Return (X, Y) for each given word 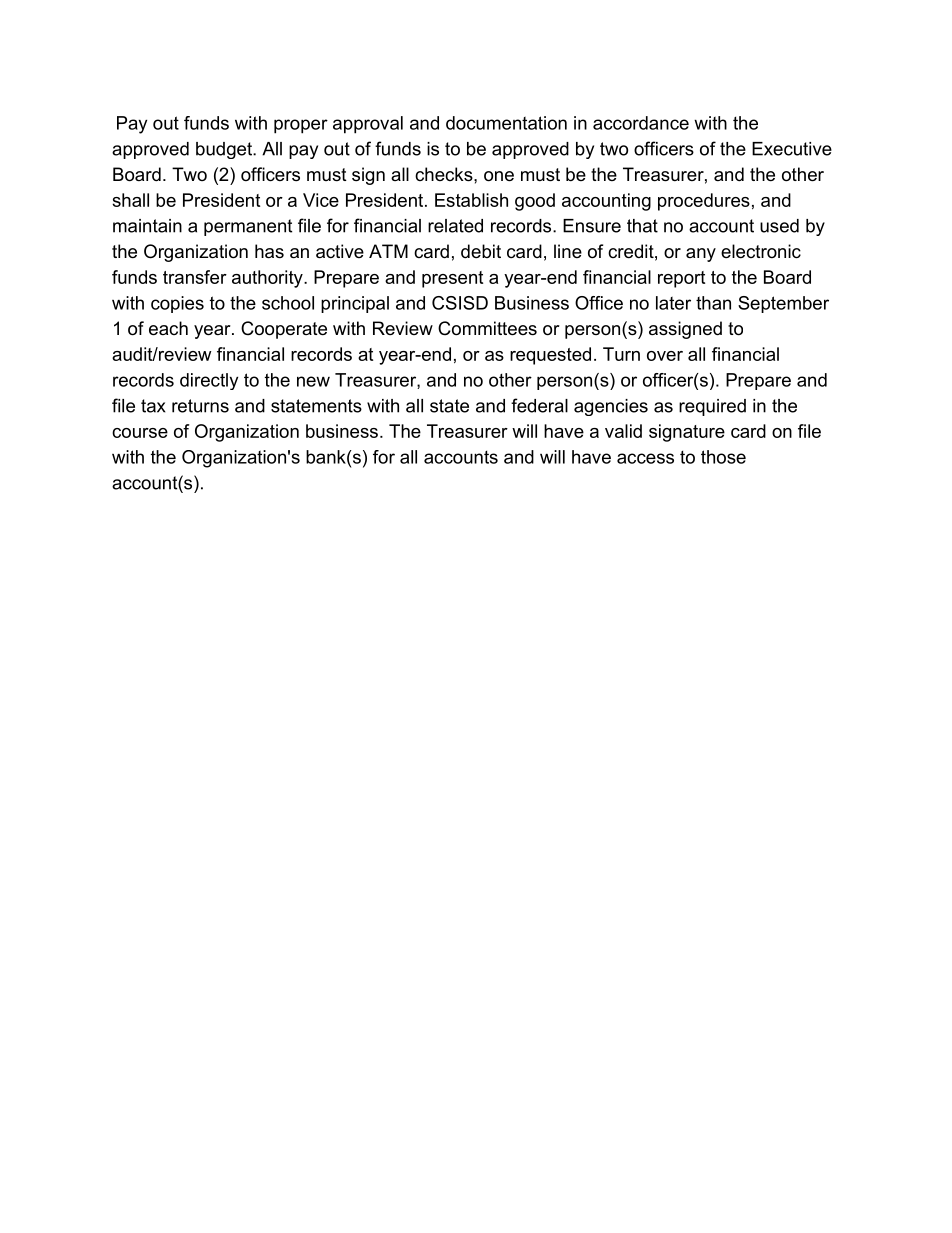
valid (623, 431)
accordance (641, 123)
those (723, 457)
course (140, 433)
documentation (506, 123)
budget (225, 150)
